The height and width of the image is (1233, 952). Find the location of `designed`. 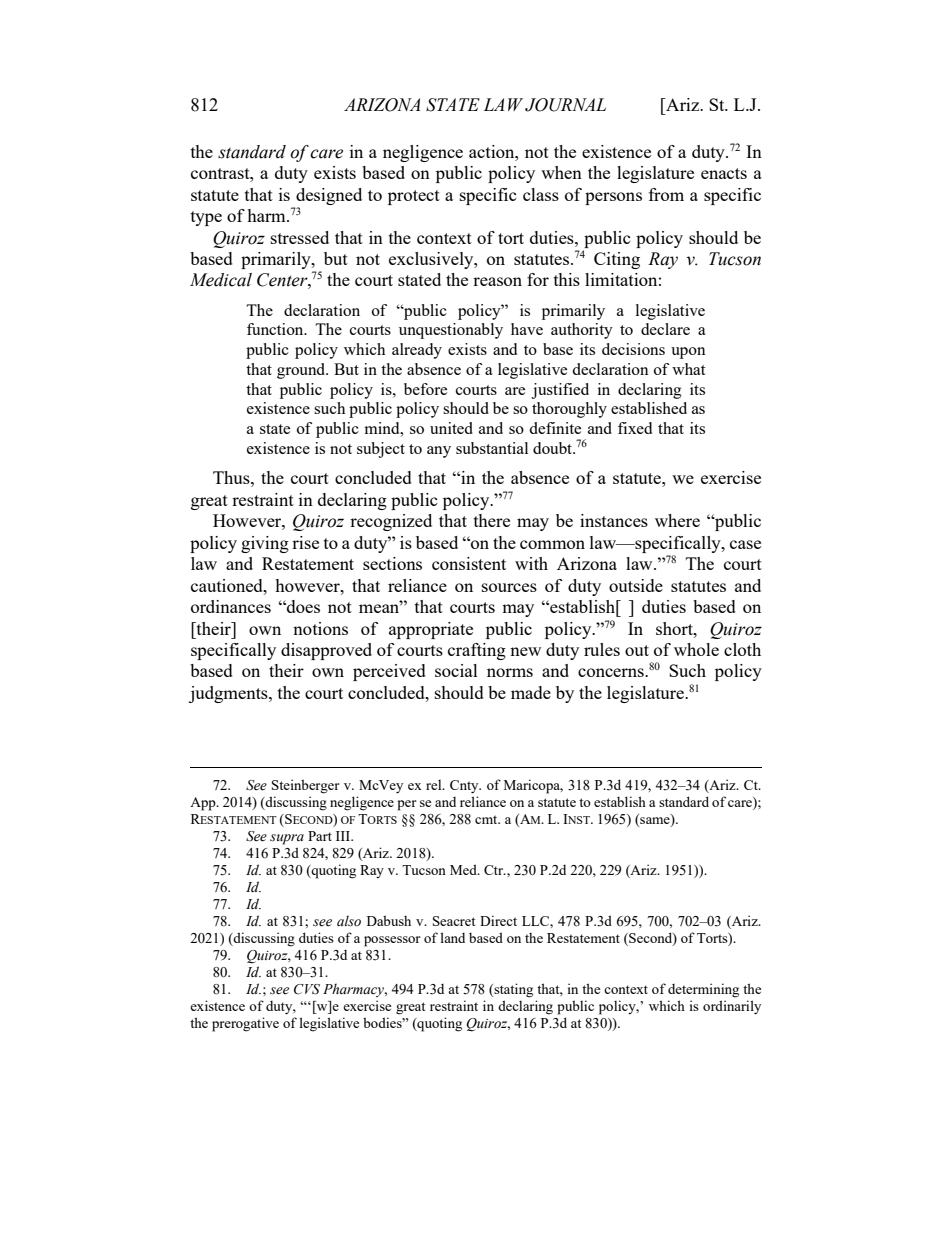

designed is located at coordinates (329, 196).
